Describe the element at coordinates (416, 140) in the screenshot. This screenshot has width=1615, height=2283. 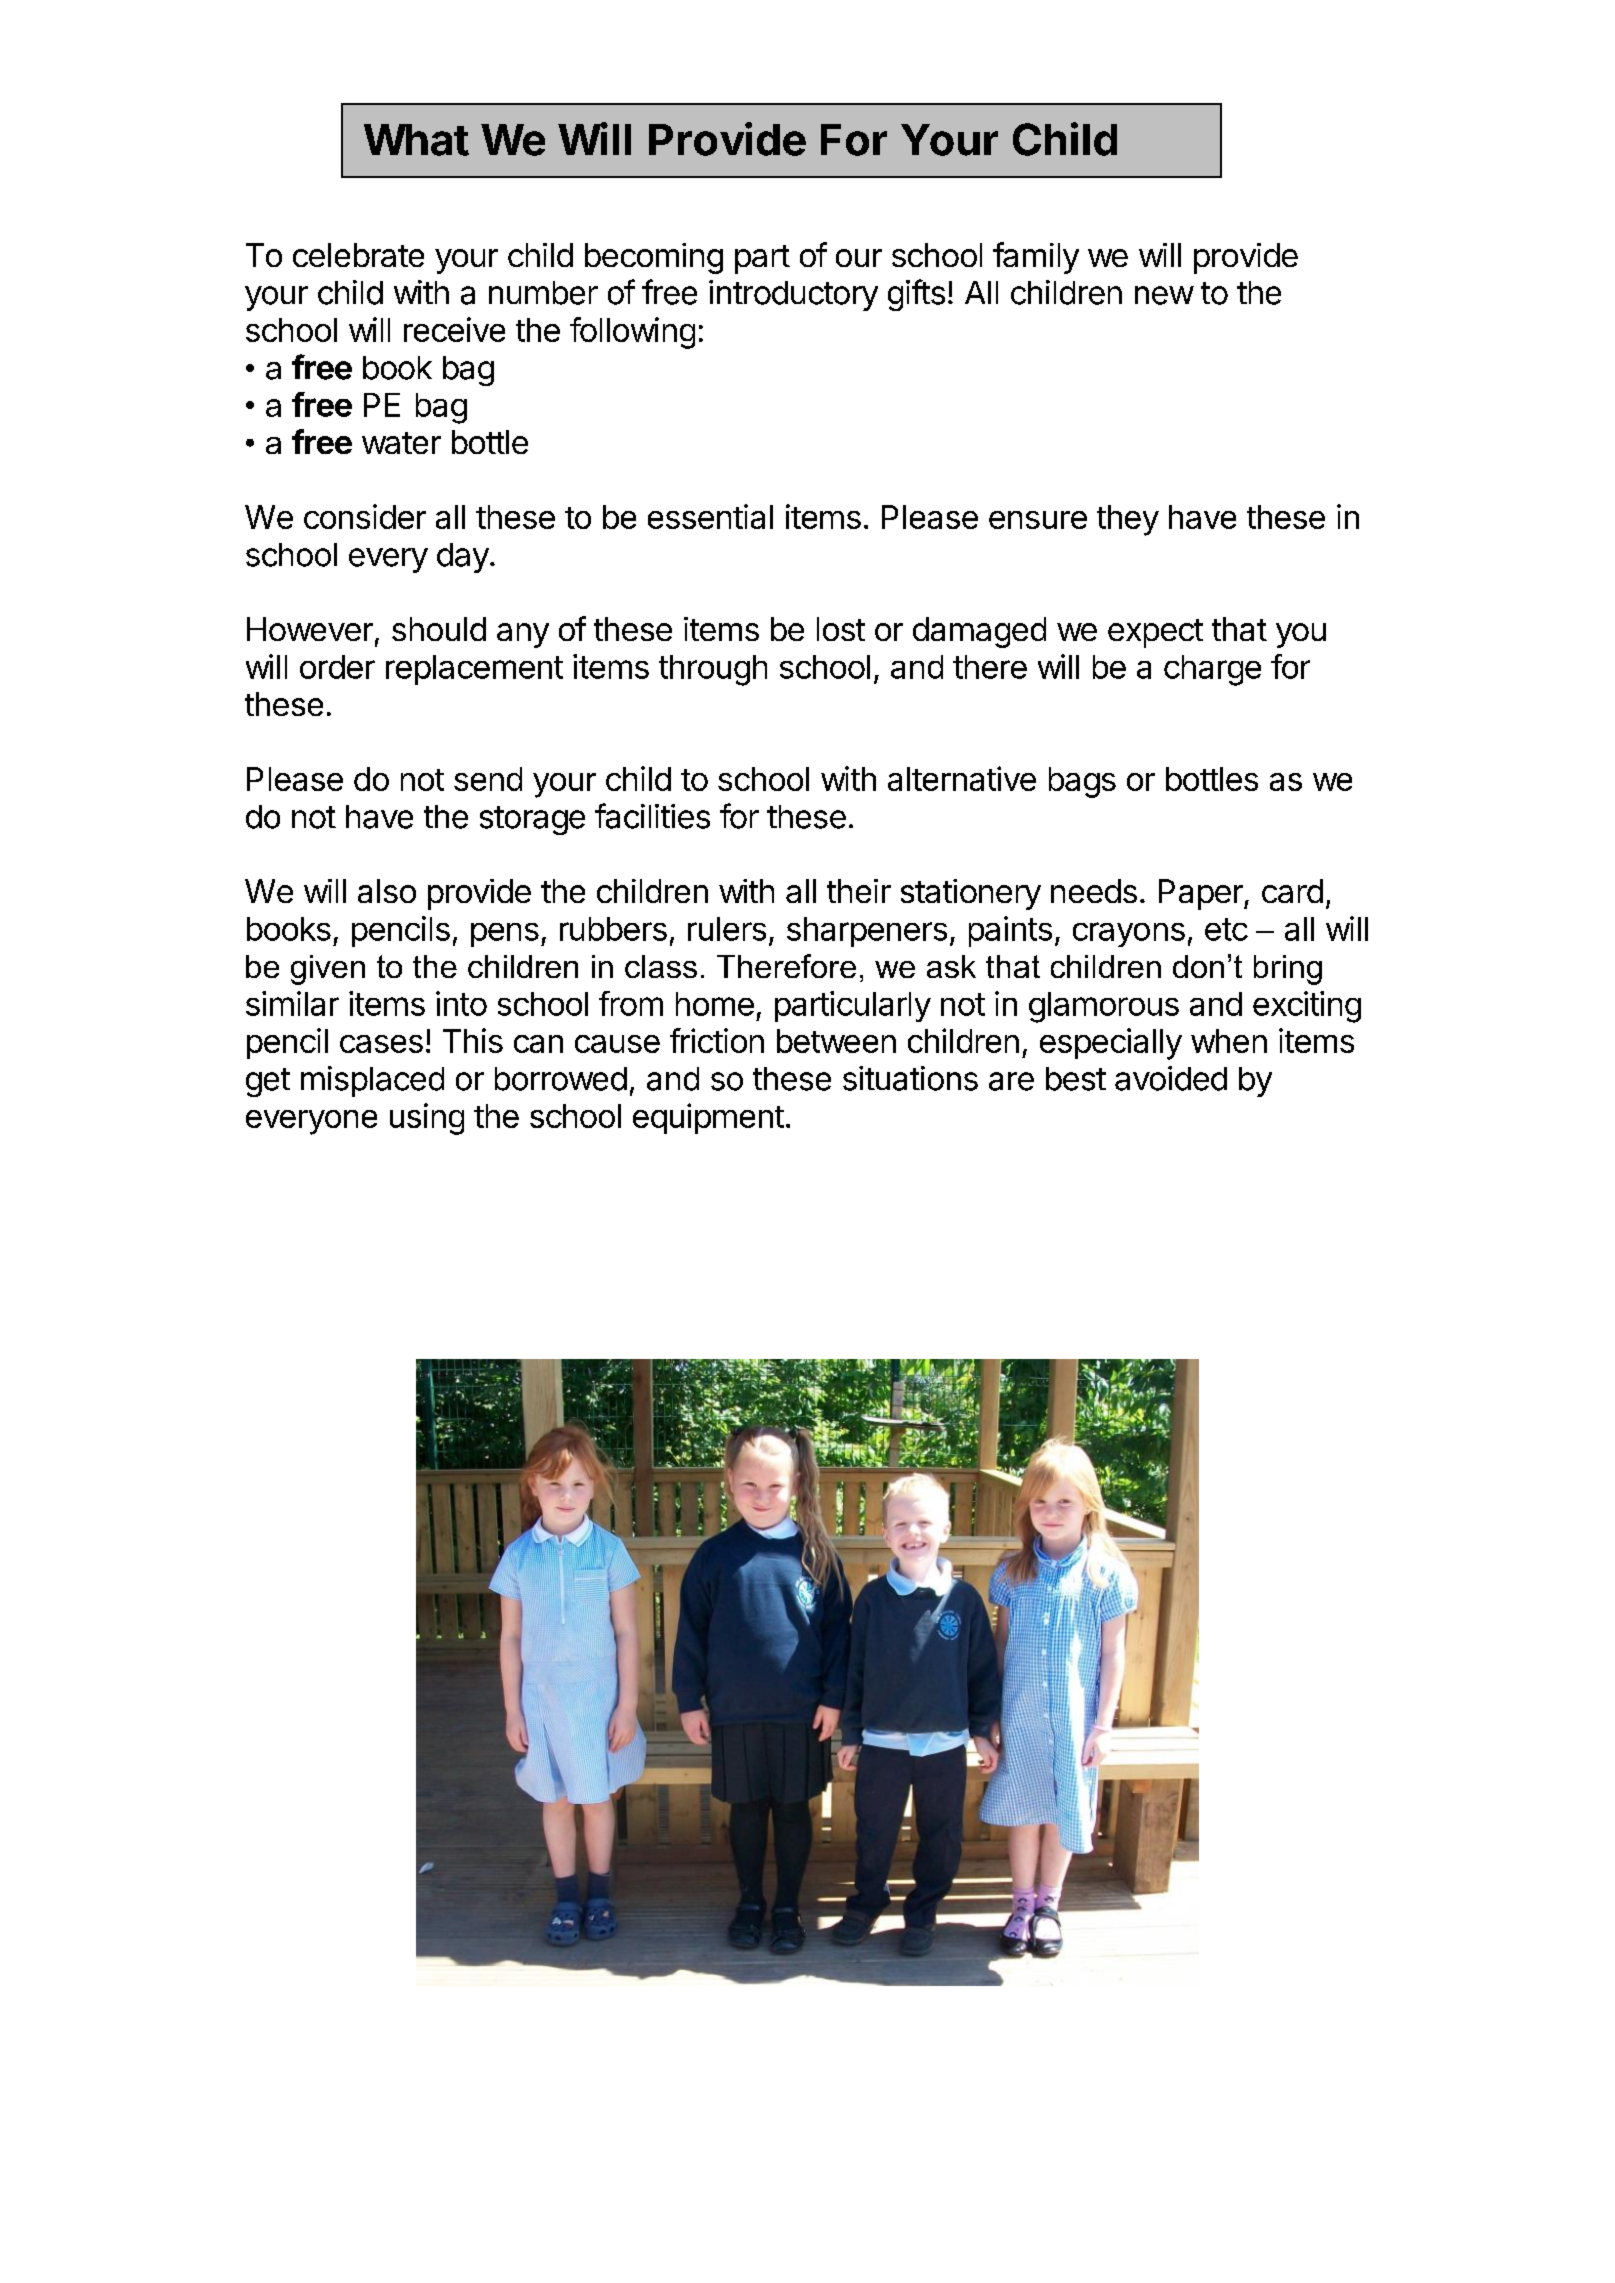
I see `What` at that location.
